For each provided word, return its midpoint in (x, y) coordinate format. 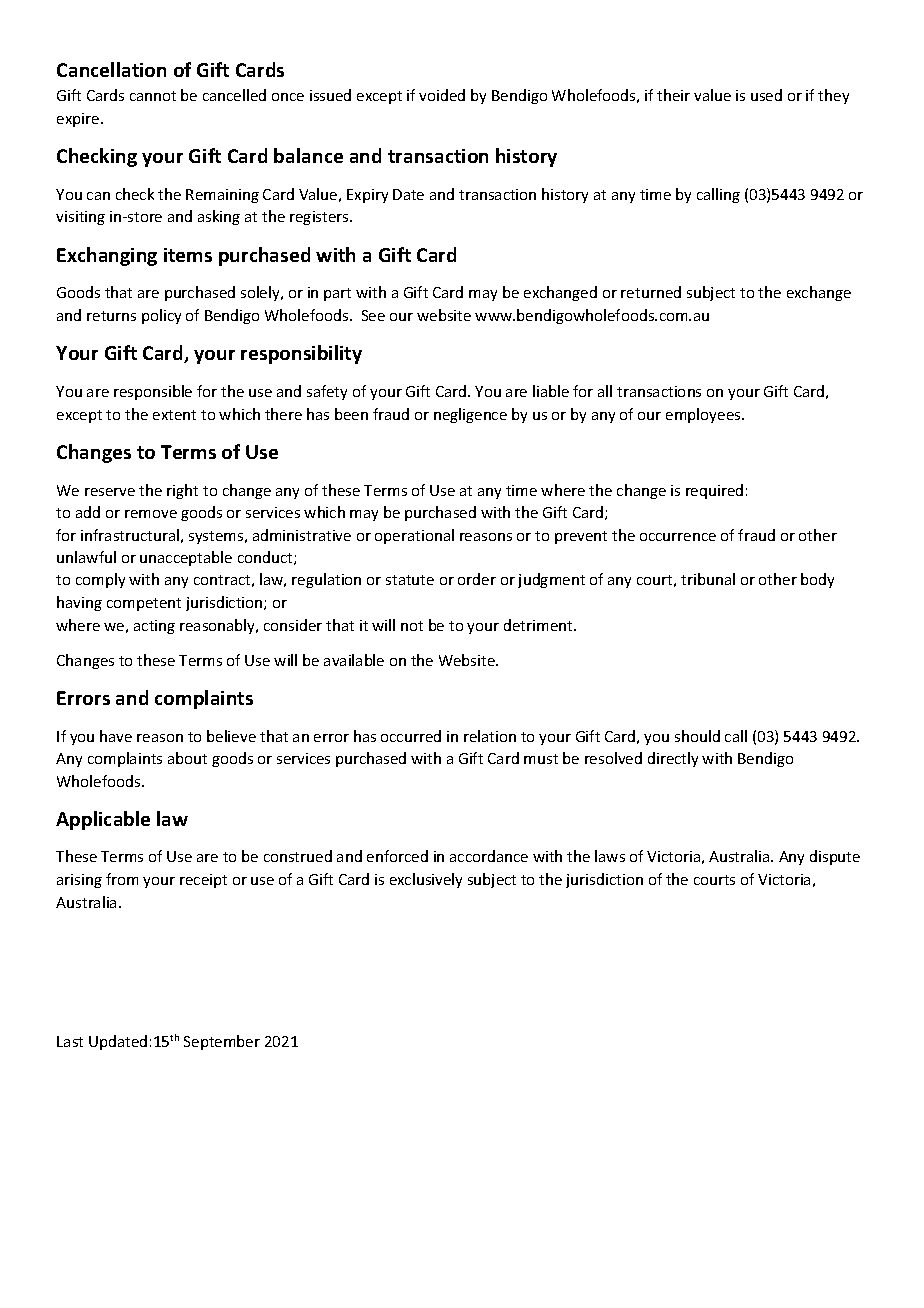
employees (704, 415)
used (766, 95)
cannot (153, 96)
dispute (835, 857)
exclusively (426, 880)
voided (442, 95)
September (222, 1042)
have (116, 736)
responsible (153, 392)
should (697, 736)
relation (490, 736)
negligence (470, 415)
